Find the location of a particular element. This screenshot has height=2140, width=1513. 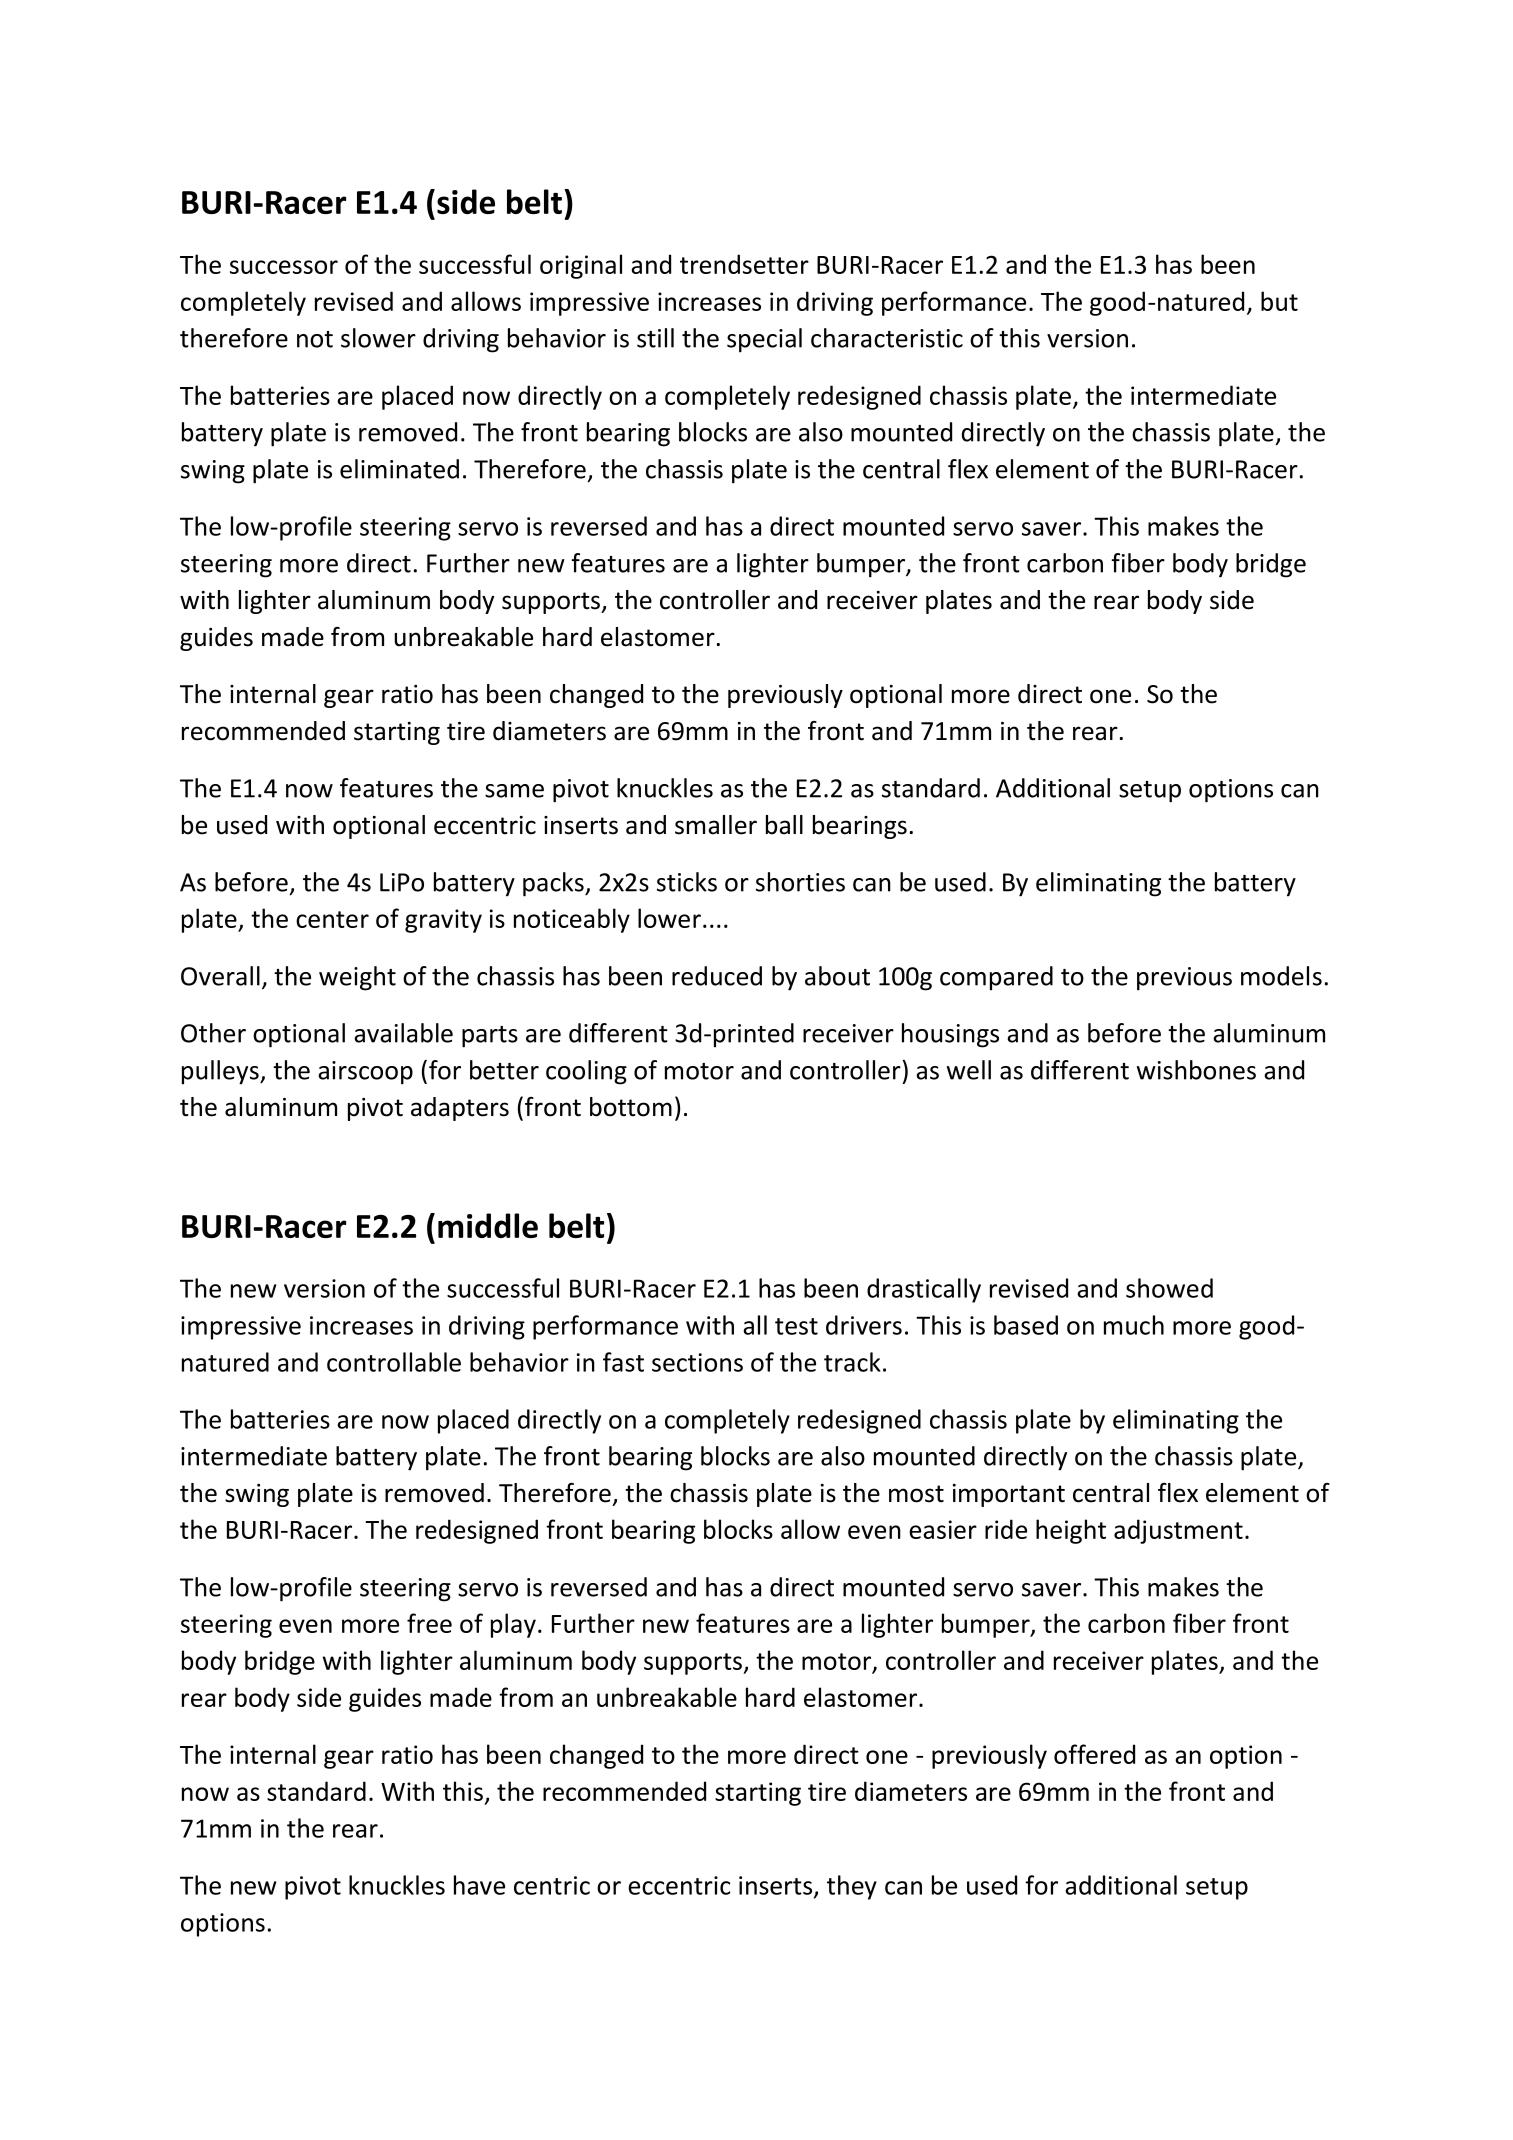

special is located at coordinates (764, 340).
